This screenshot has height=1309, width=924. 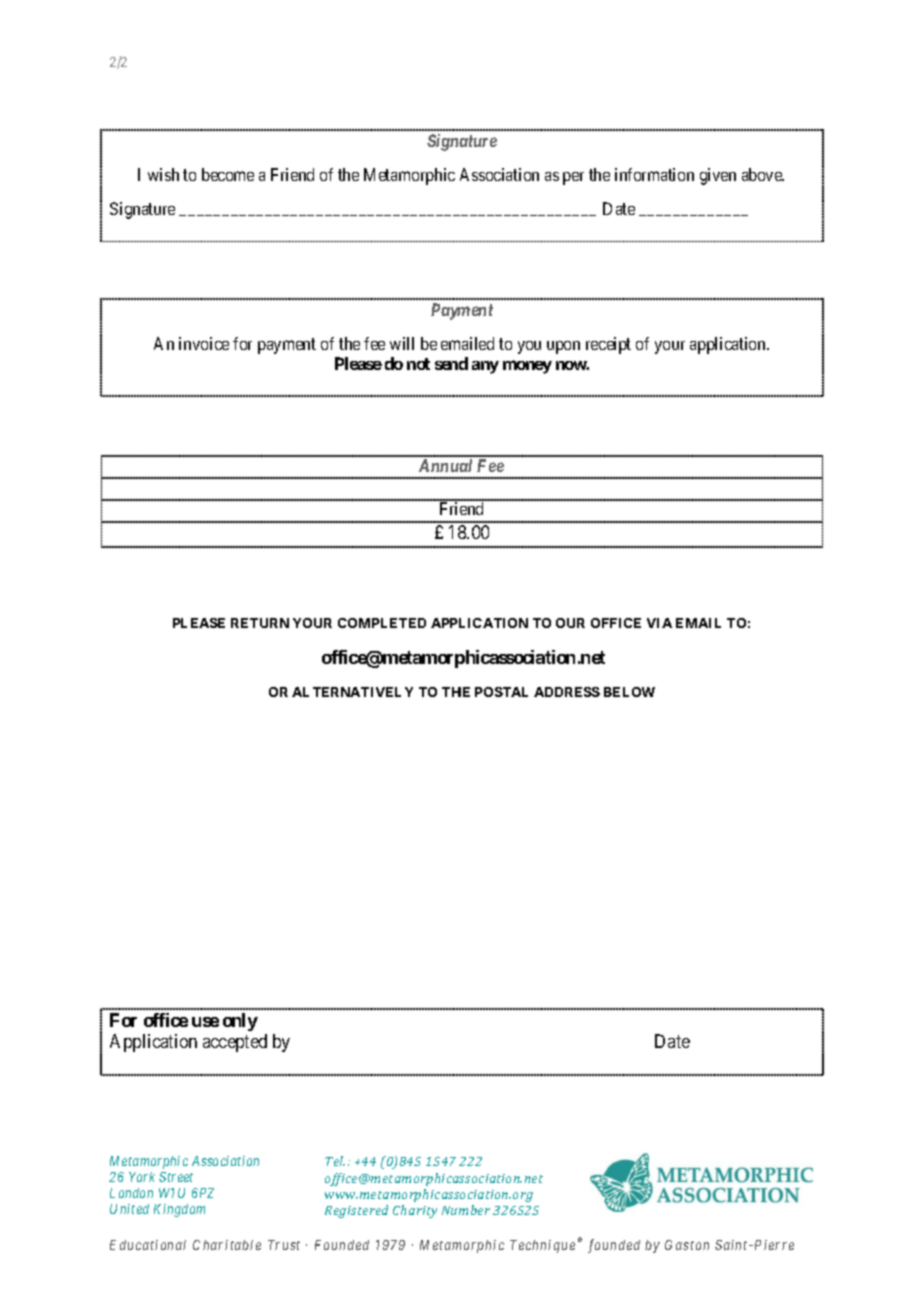 What do you see at coordinates (260, 623) in the screenshot?
I see `RETURN` at bounding box center [260, 623].
